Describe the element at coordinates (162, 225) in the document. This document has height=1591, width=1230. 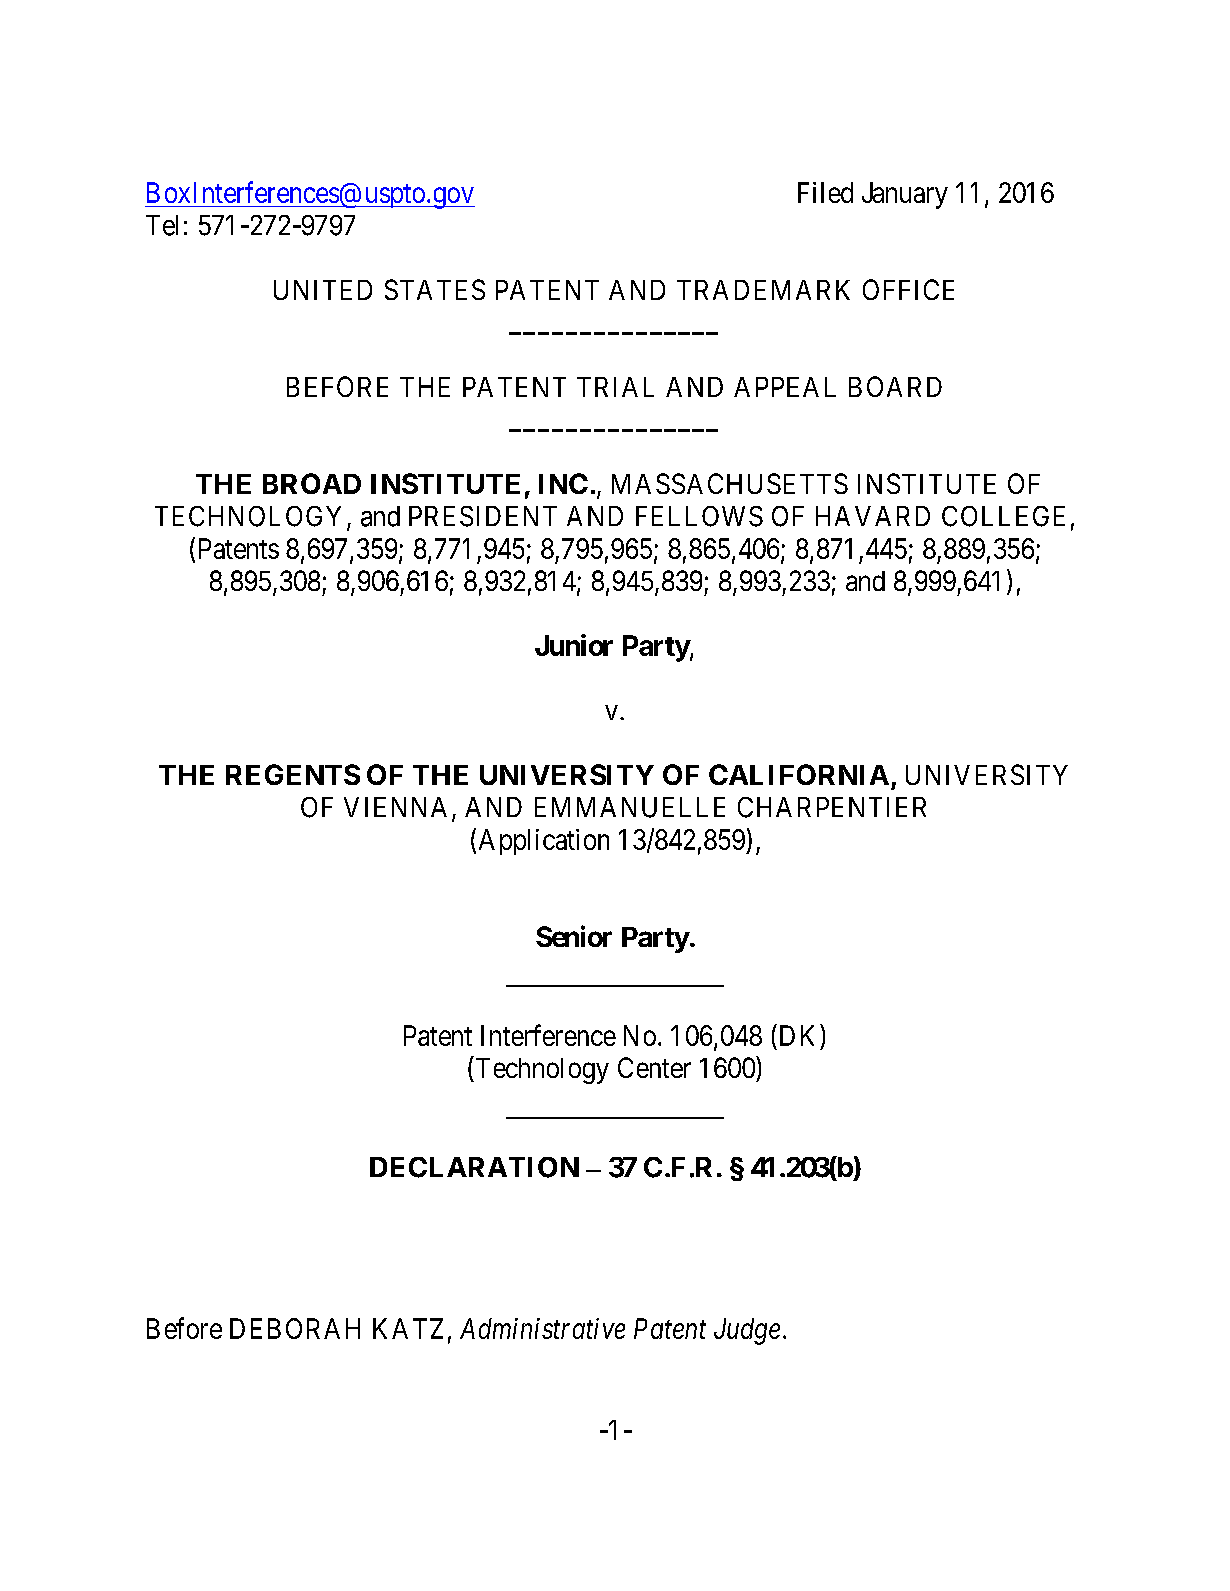
I see `Tel` at that location.
